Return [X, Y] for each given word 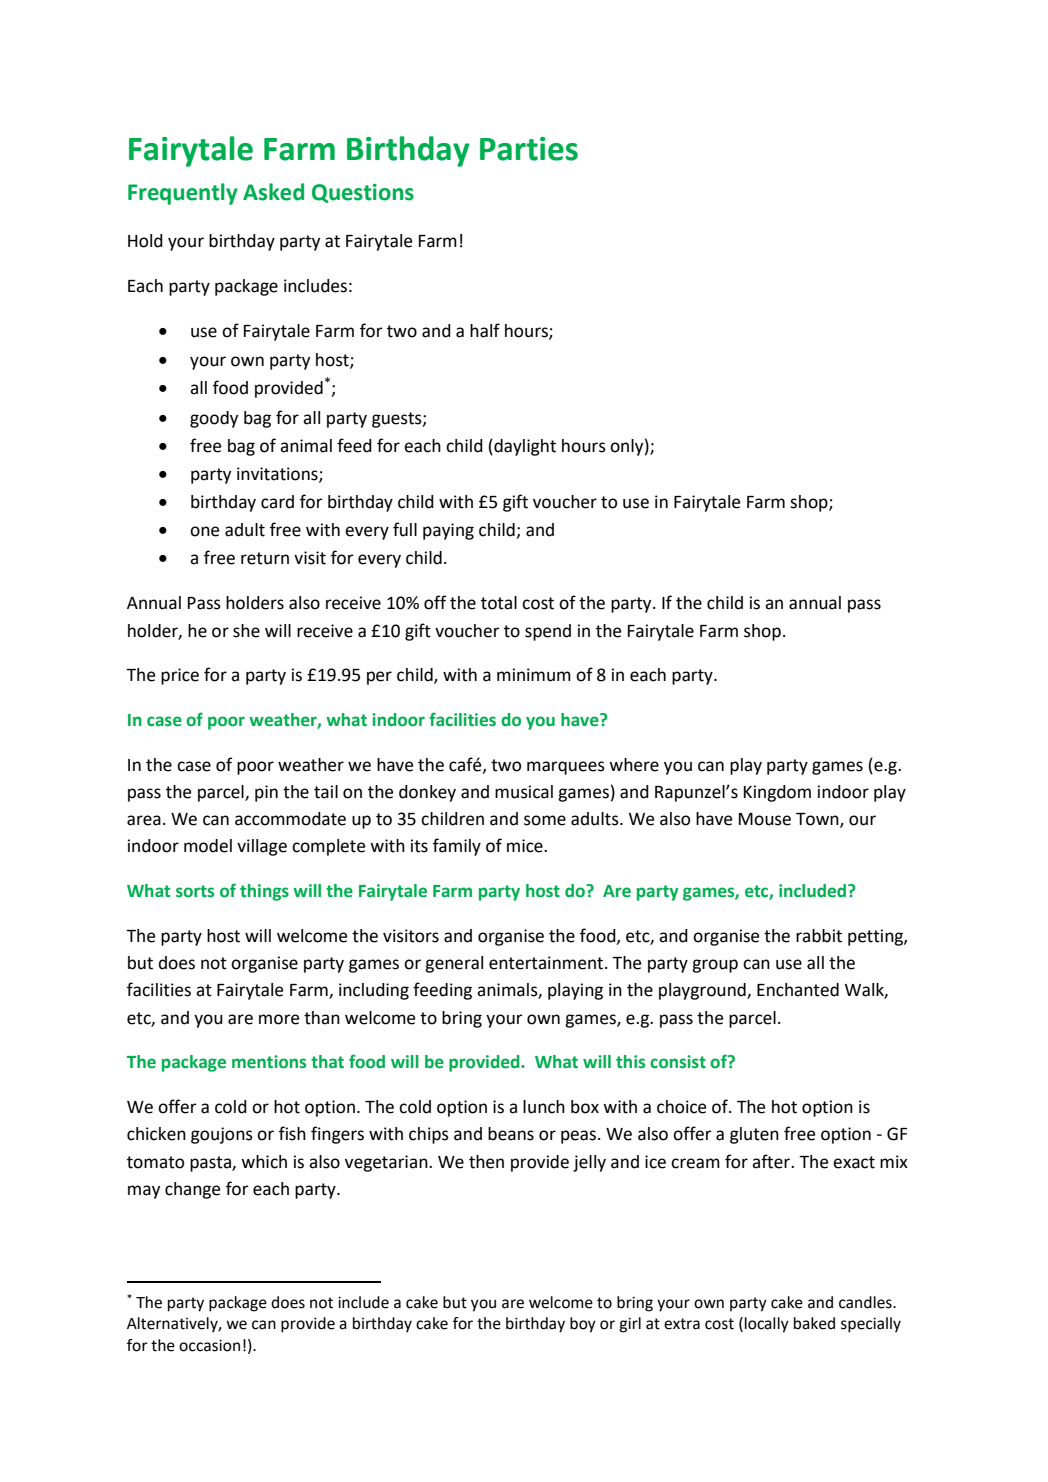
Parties [529, 149]
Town [818, 820]
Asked [273, 192]
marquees [566, 768]
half [485, 330]
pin [266, 793]
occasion [209, 1346]
